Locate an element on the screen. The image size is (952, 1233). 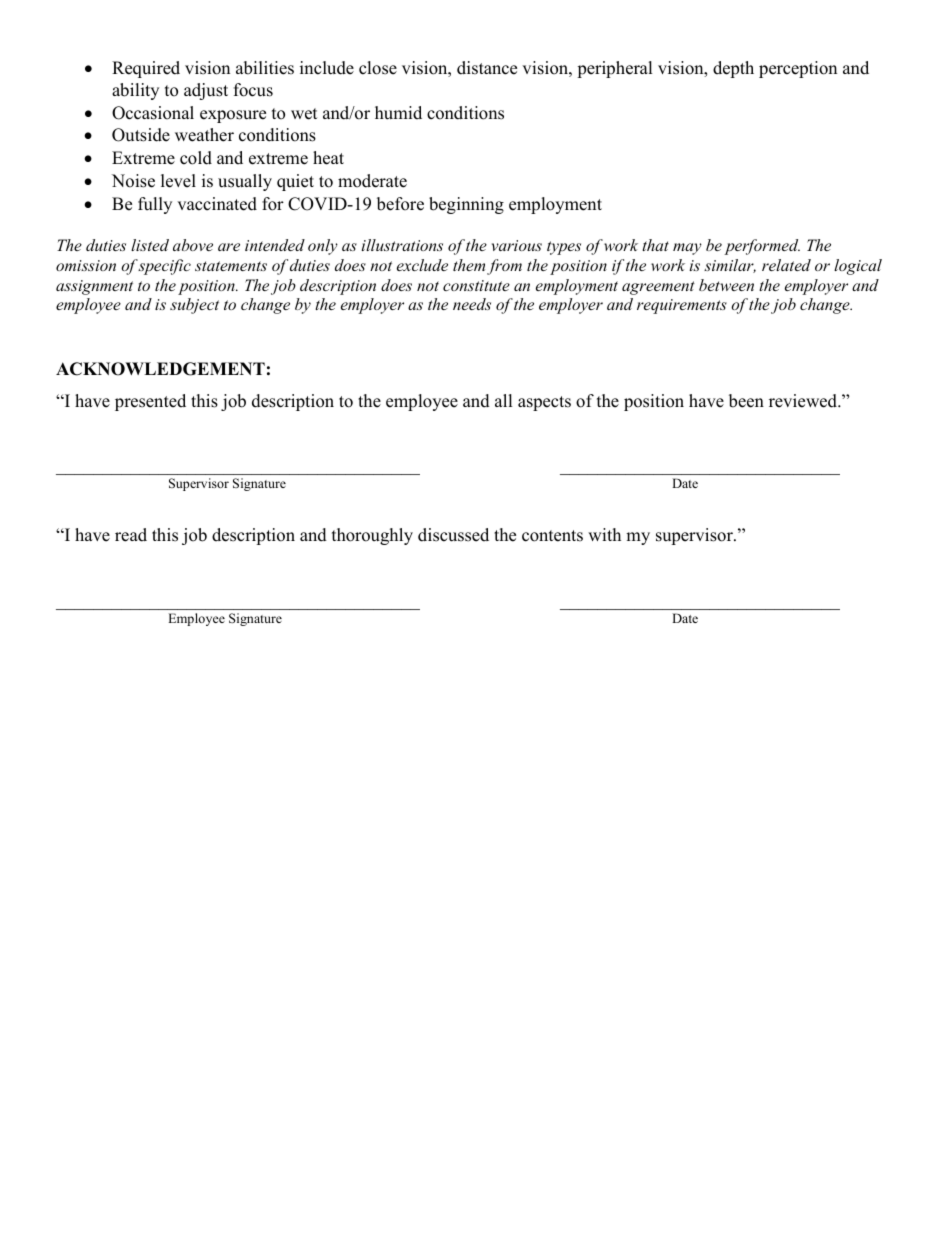
read is located at coordinates (131, 535).
